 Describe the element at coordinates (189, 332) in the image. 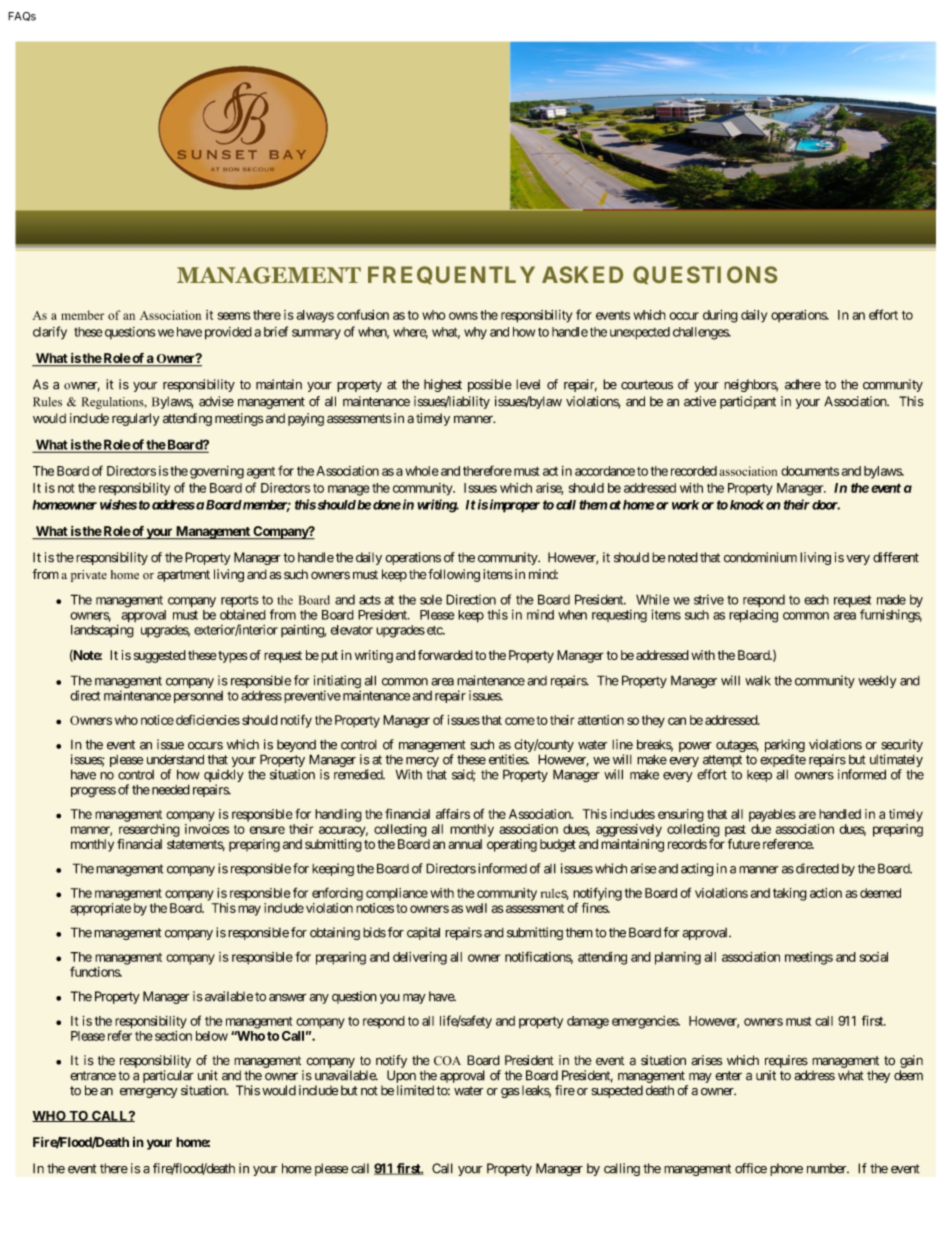

I see `have` at that location.
